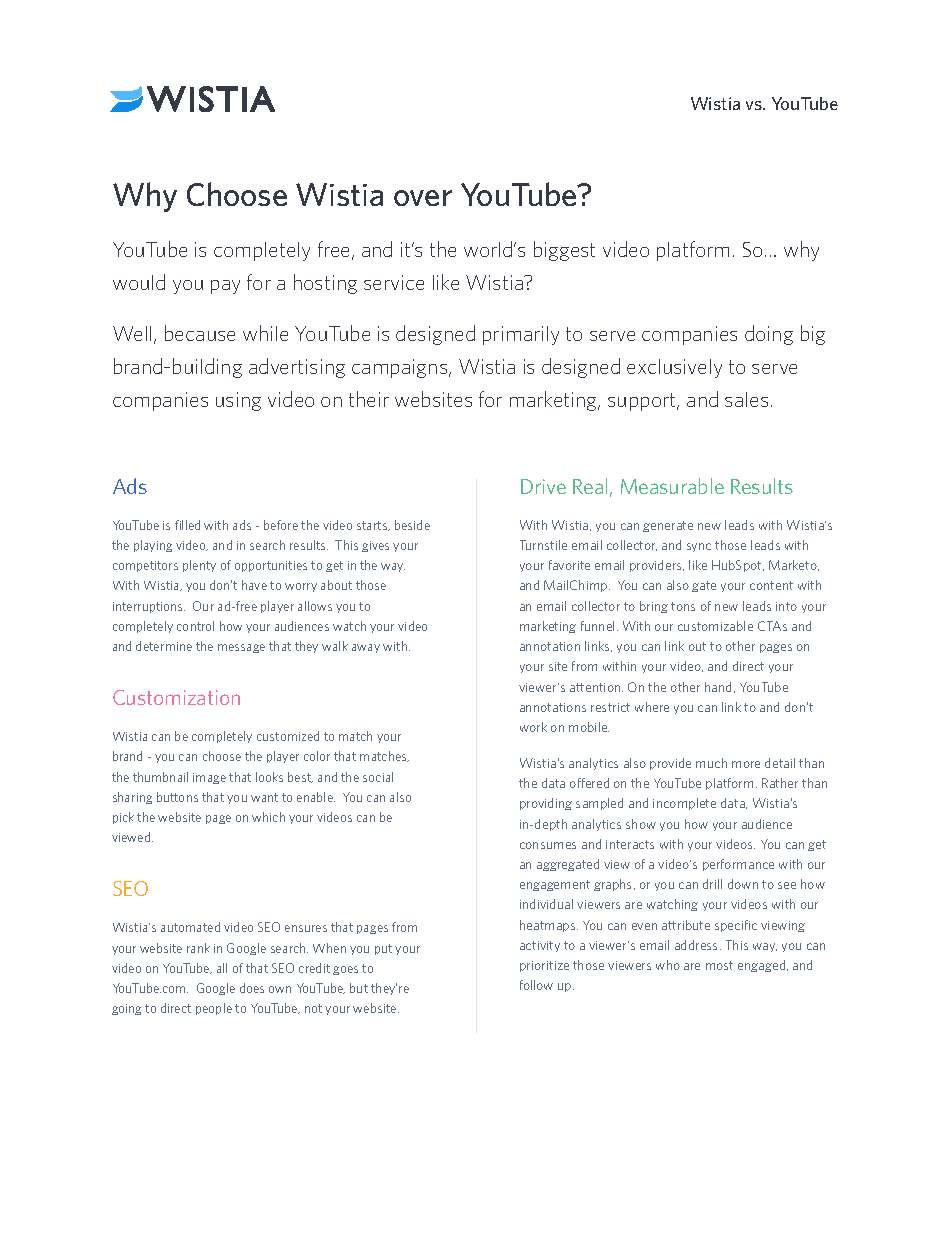  I want to click on away, so click(366, 648).
